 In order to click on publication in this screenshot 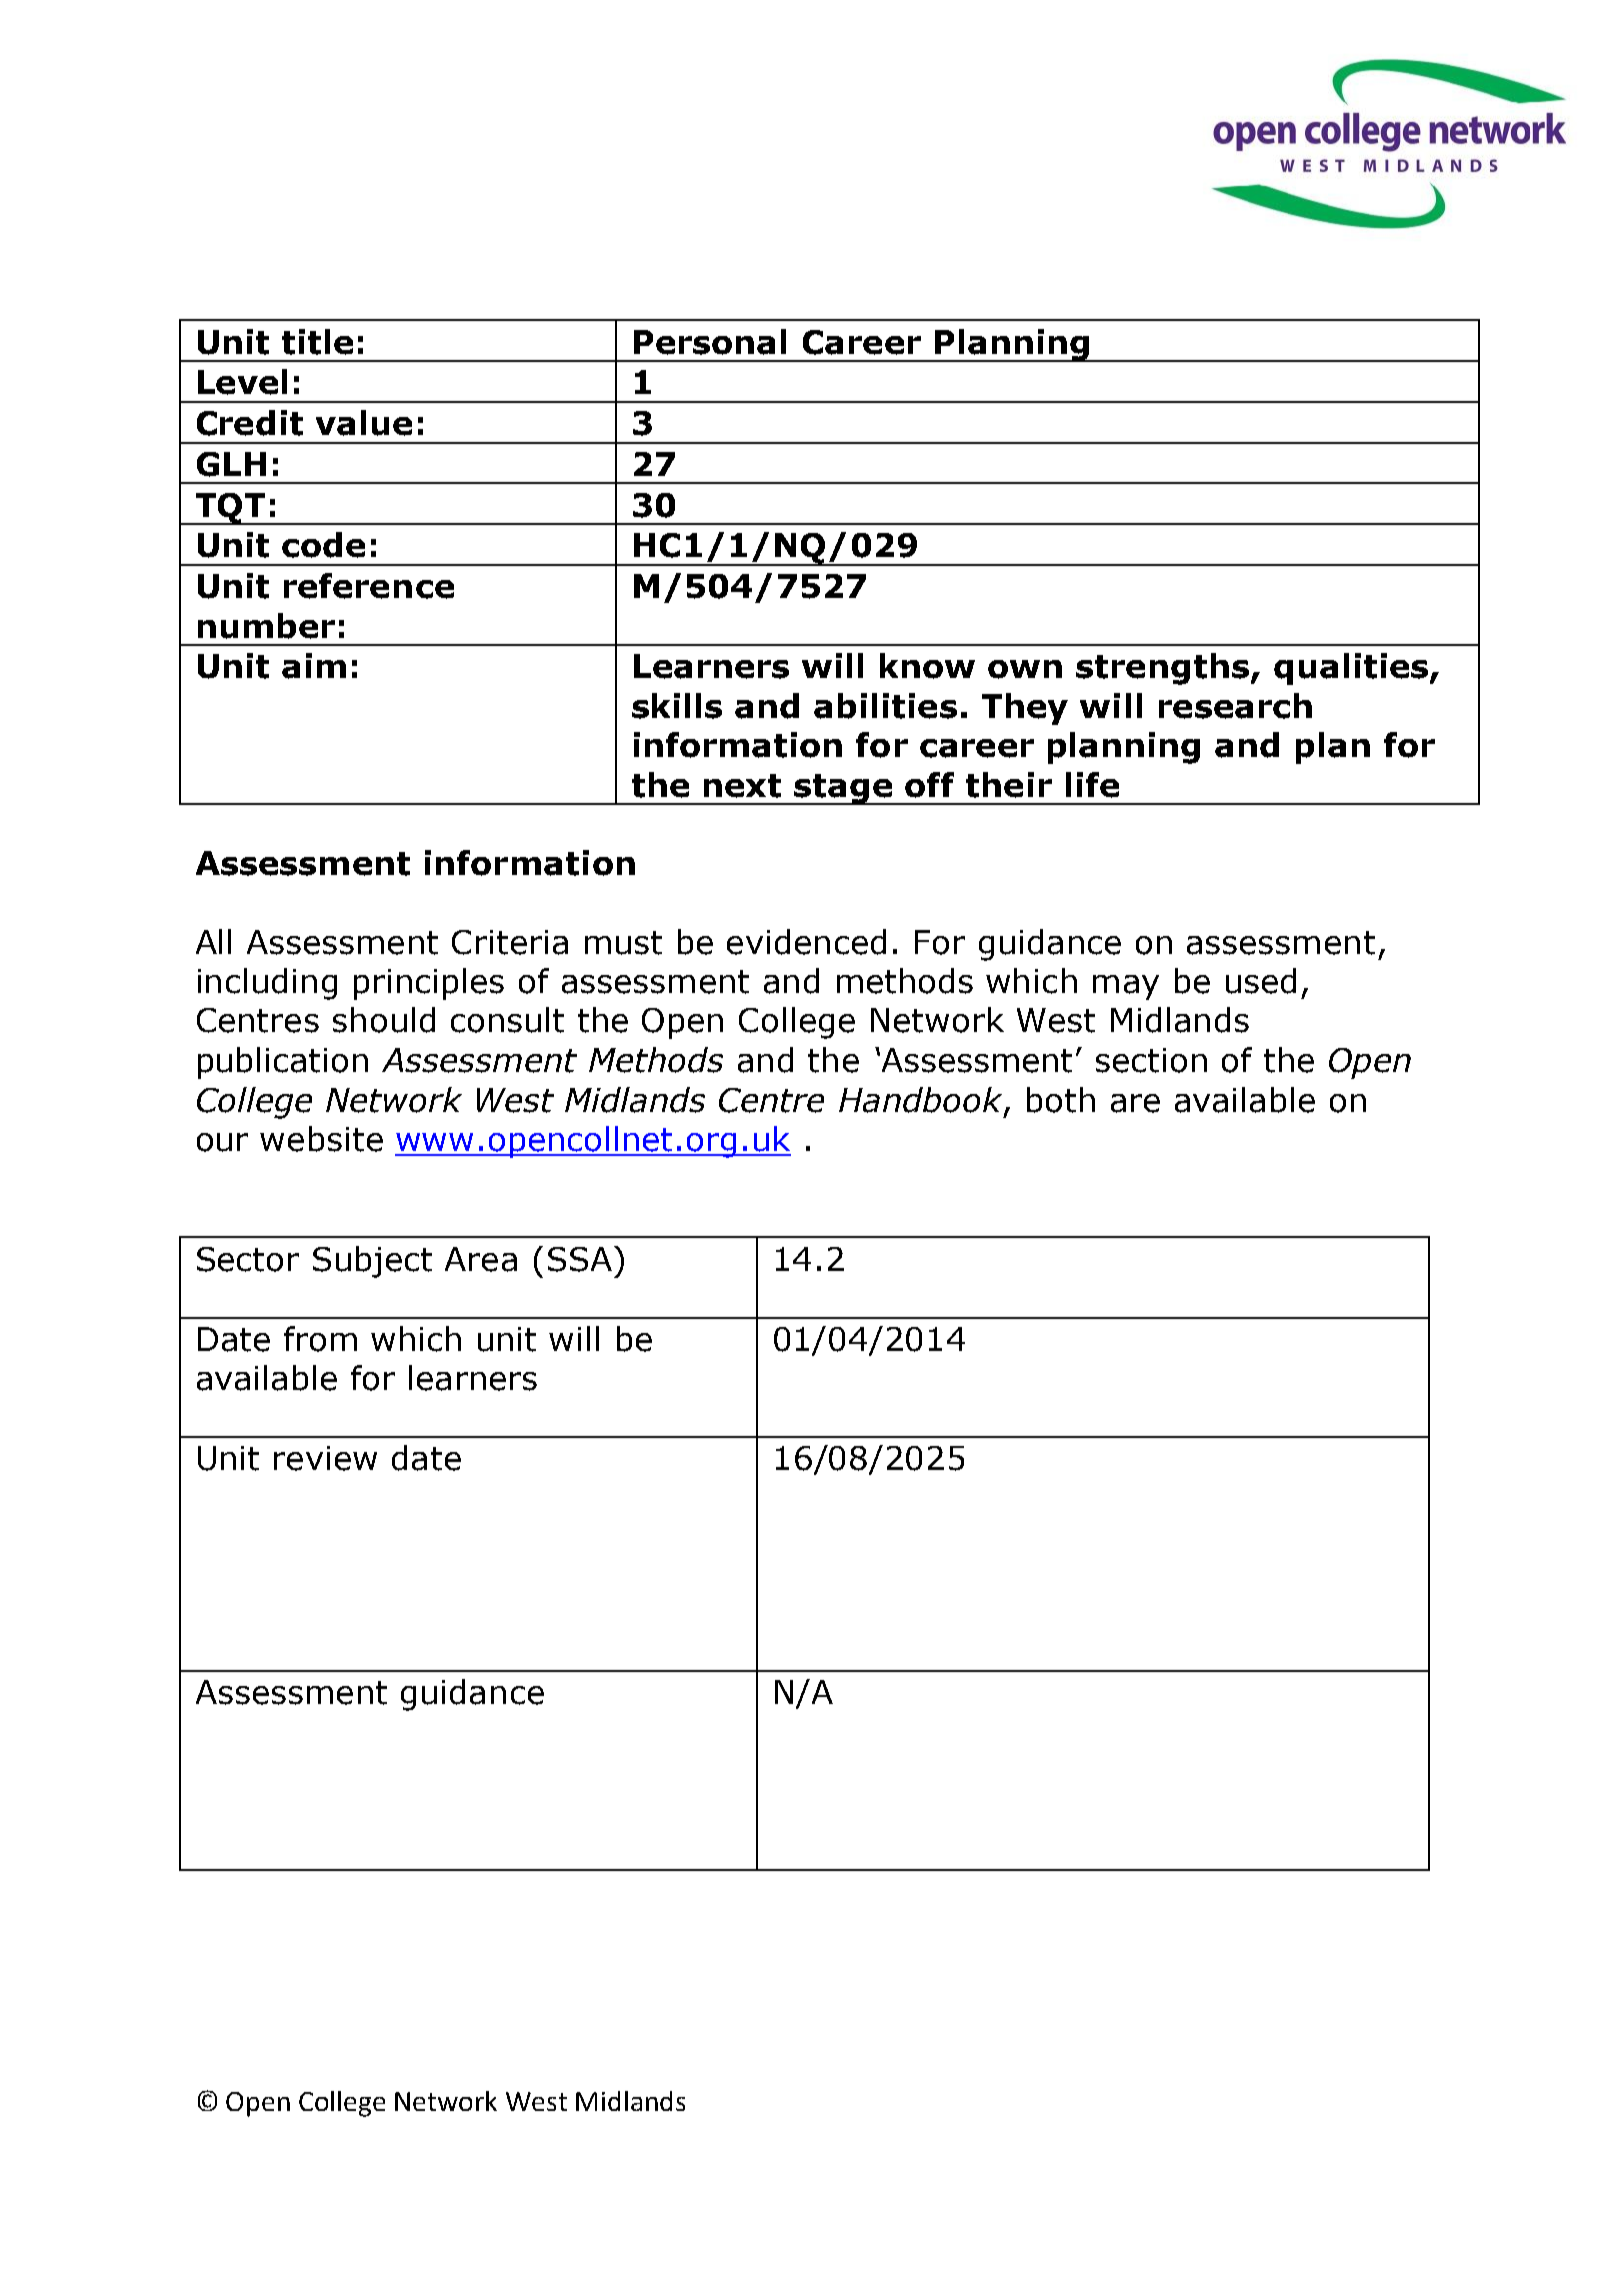, I will do `click(283, 1063)`.
